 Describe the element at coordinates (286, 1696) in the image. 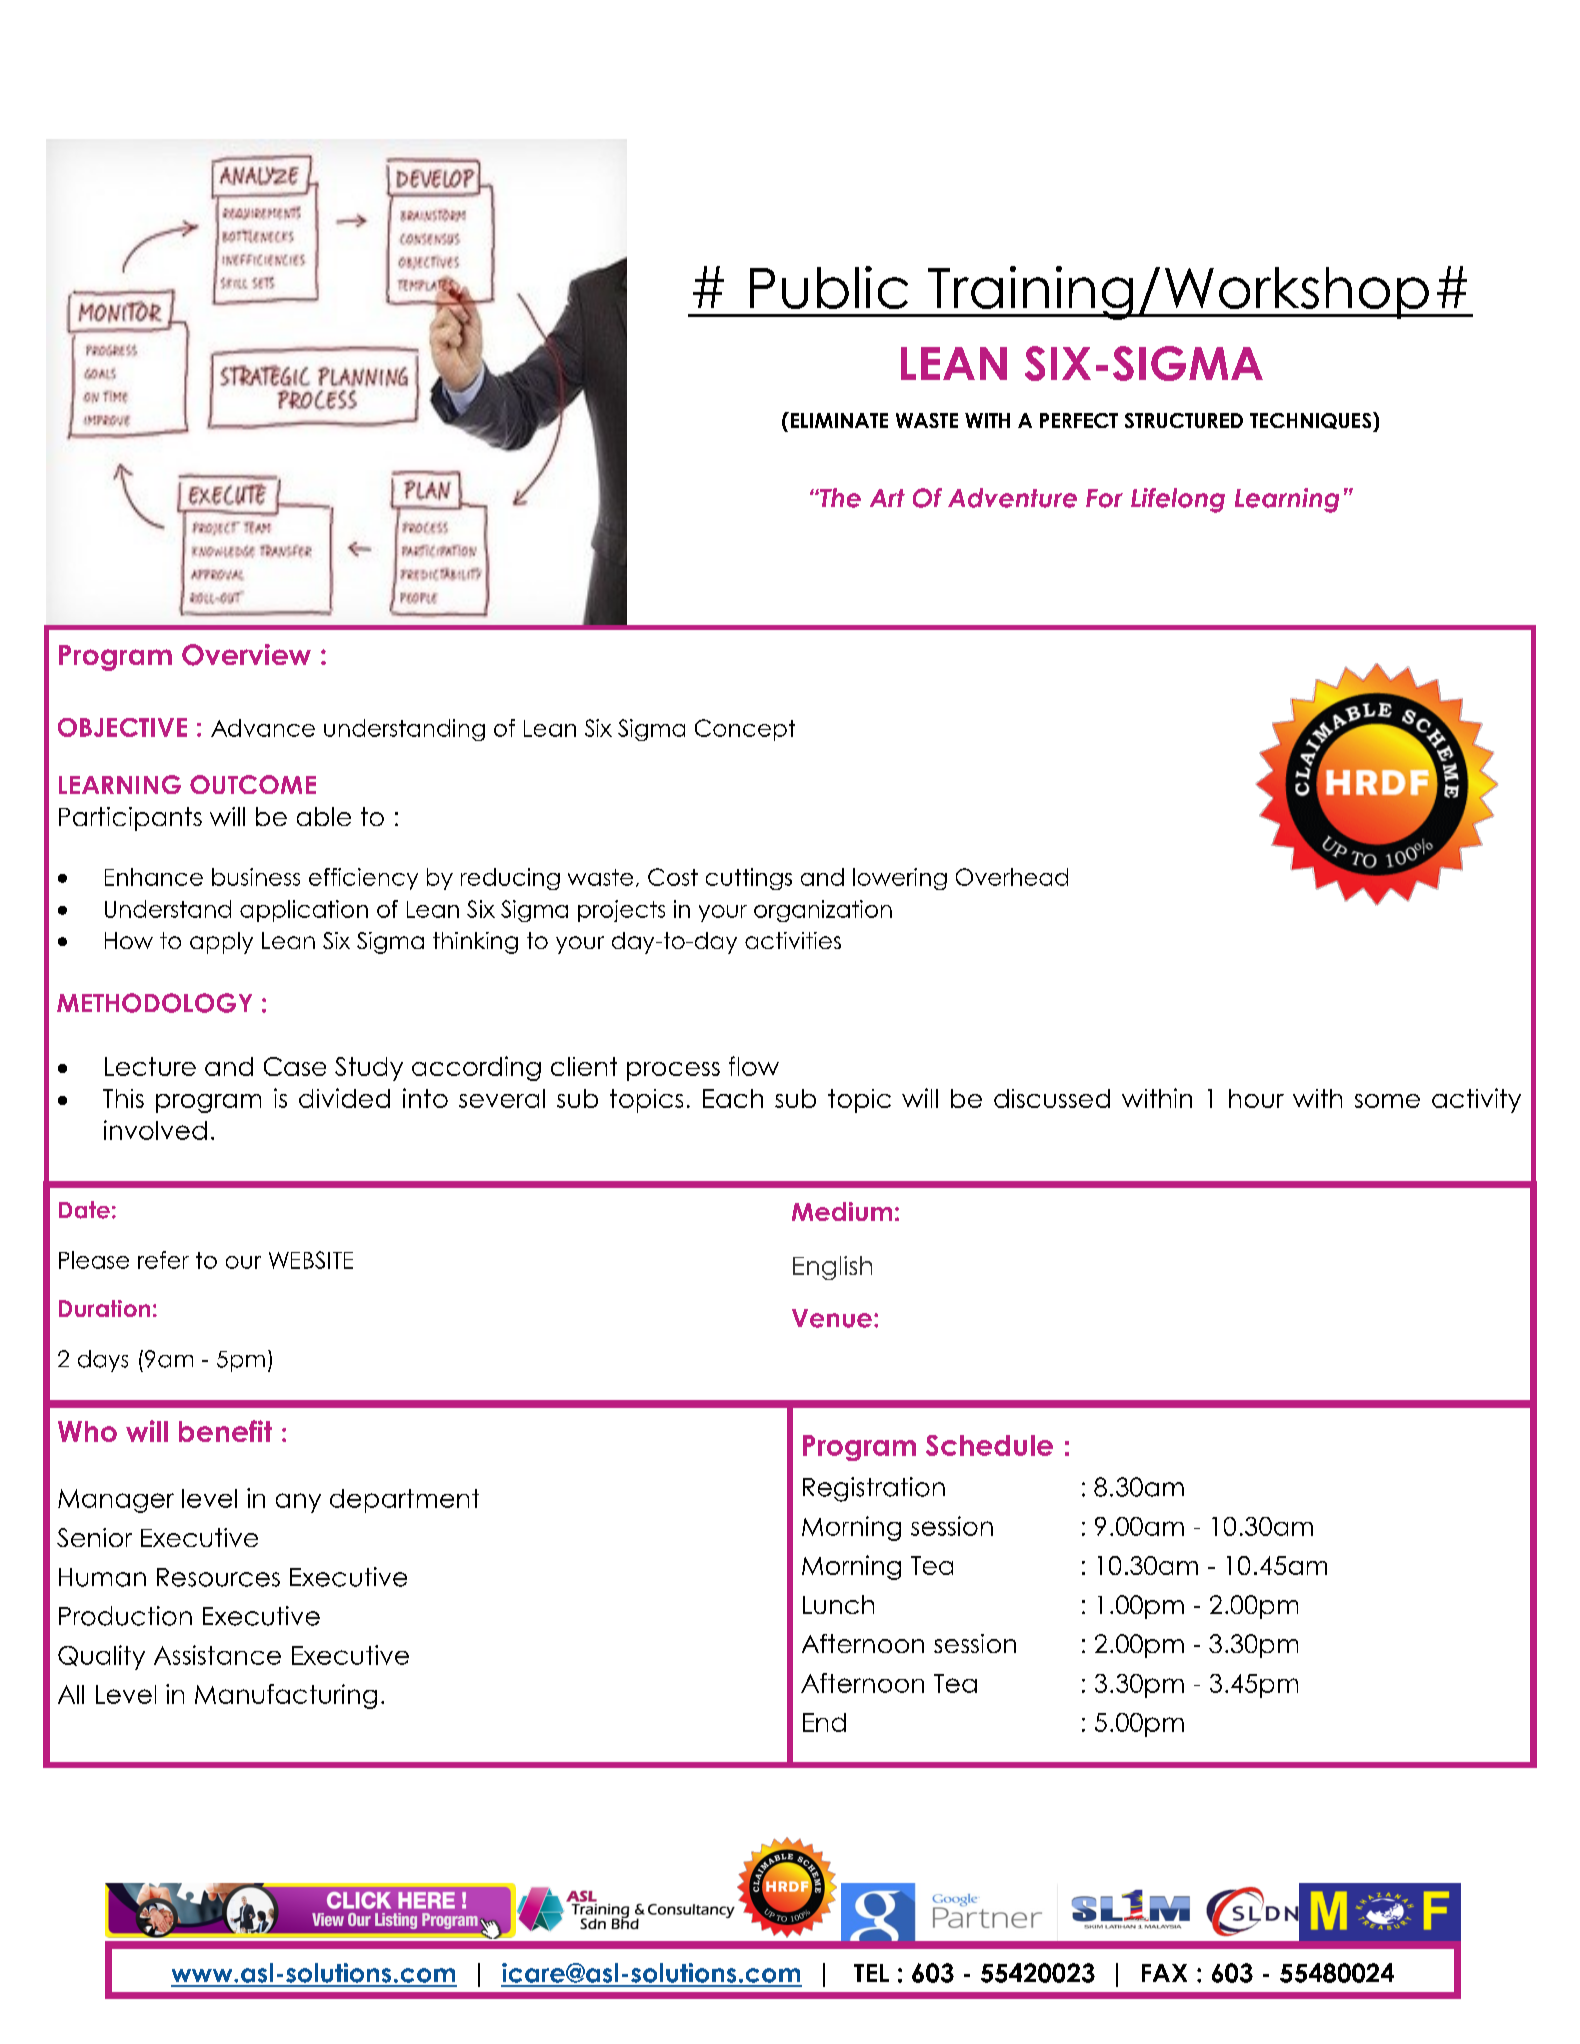

I see `Manufacturing` at that location.
